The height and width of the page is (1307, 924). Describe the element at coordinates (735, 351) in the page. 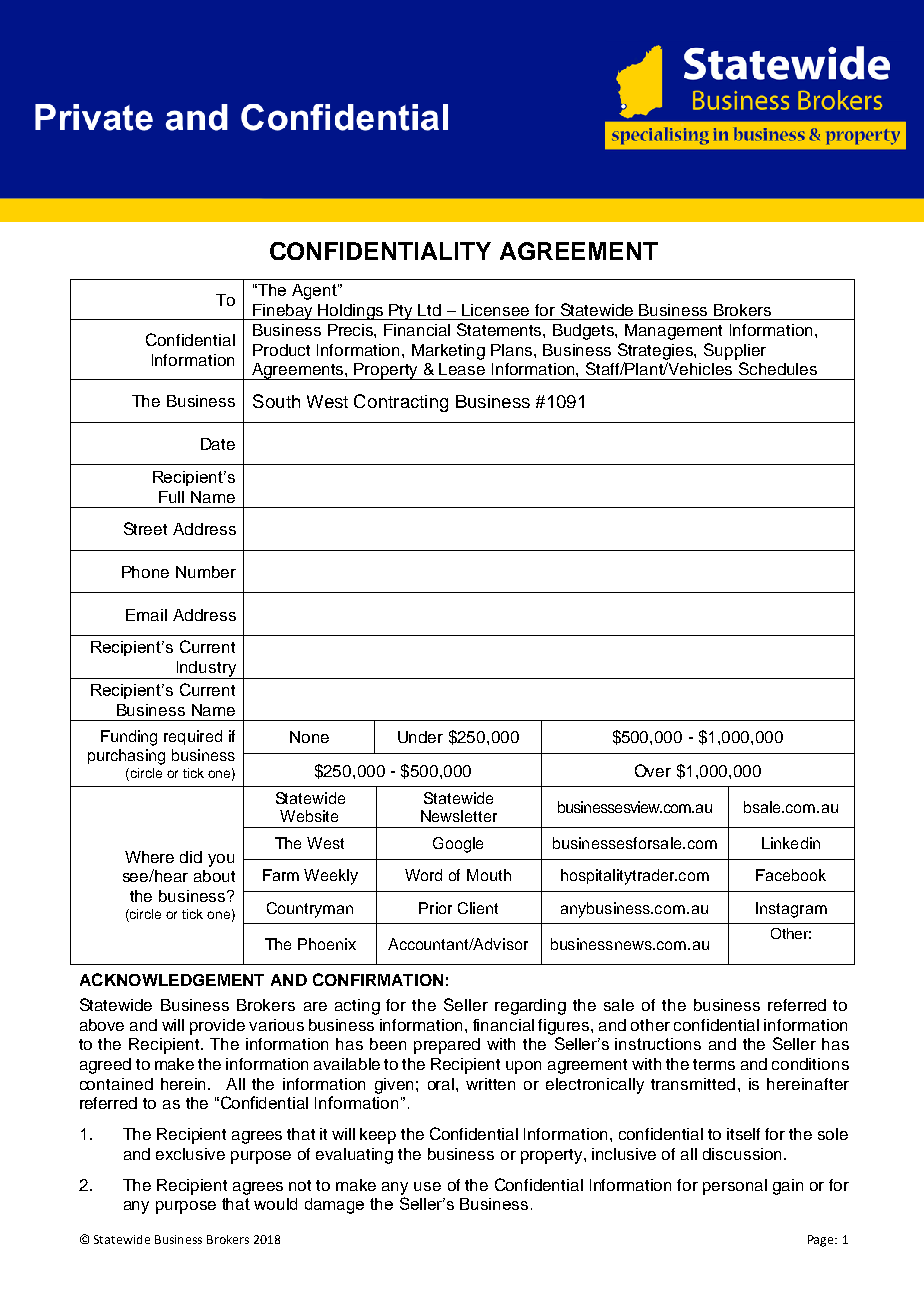

I see `Supplier` at that location.
